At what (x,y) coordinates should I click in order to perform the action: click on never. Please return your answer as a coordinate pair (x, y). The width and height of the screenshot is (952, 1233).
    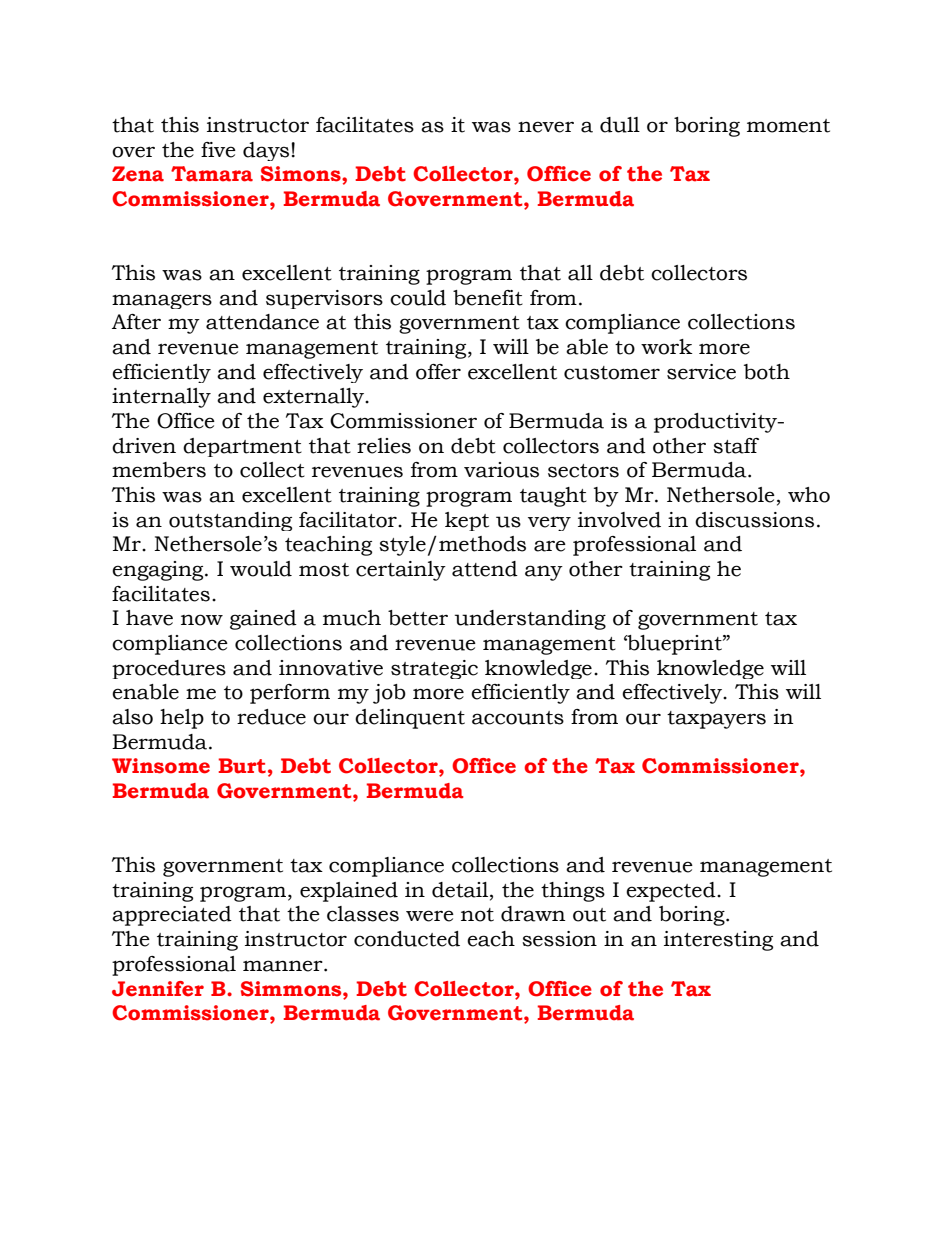
    Looking at the image, I should click on (546, 127).
